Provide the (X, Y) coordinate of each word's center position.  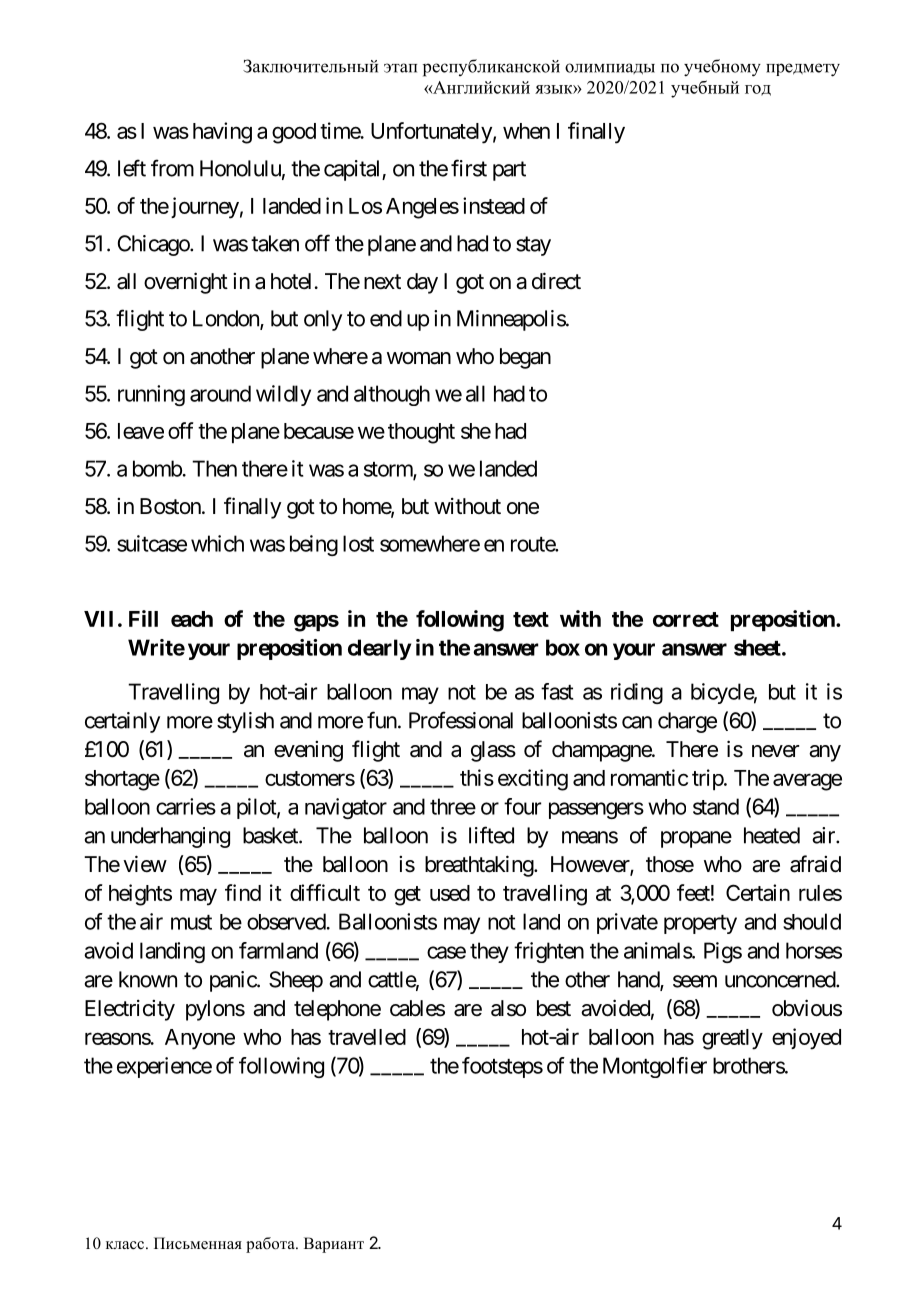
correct (686, 619)
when (526, 131)
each (192, 619)
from (172, 168)
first (469, 168)
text (531, 619)
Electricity (130, 1010)
